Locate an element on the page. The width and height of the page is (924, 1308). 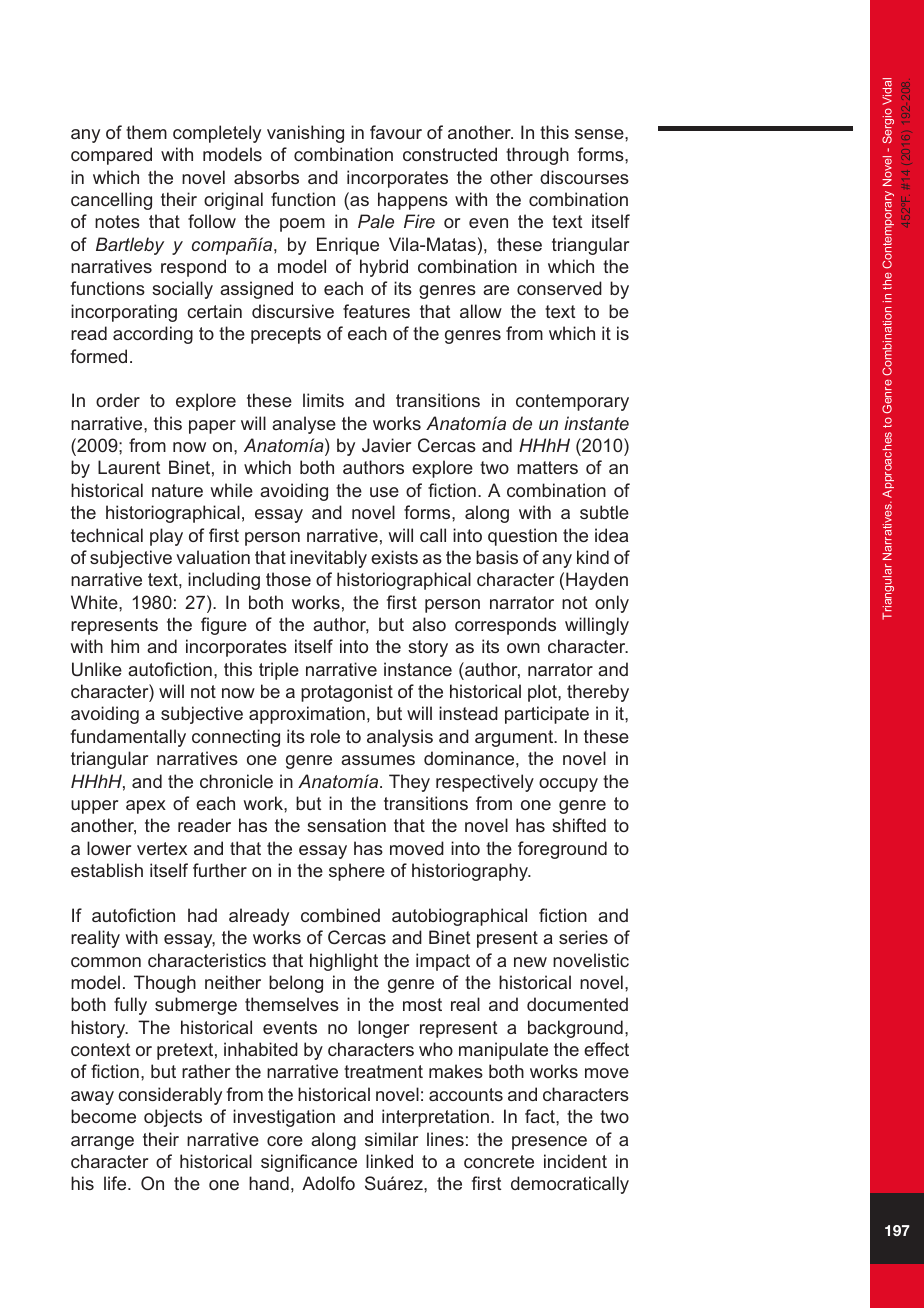
presence is located at coordinates (549, 1143).
